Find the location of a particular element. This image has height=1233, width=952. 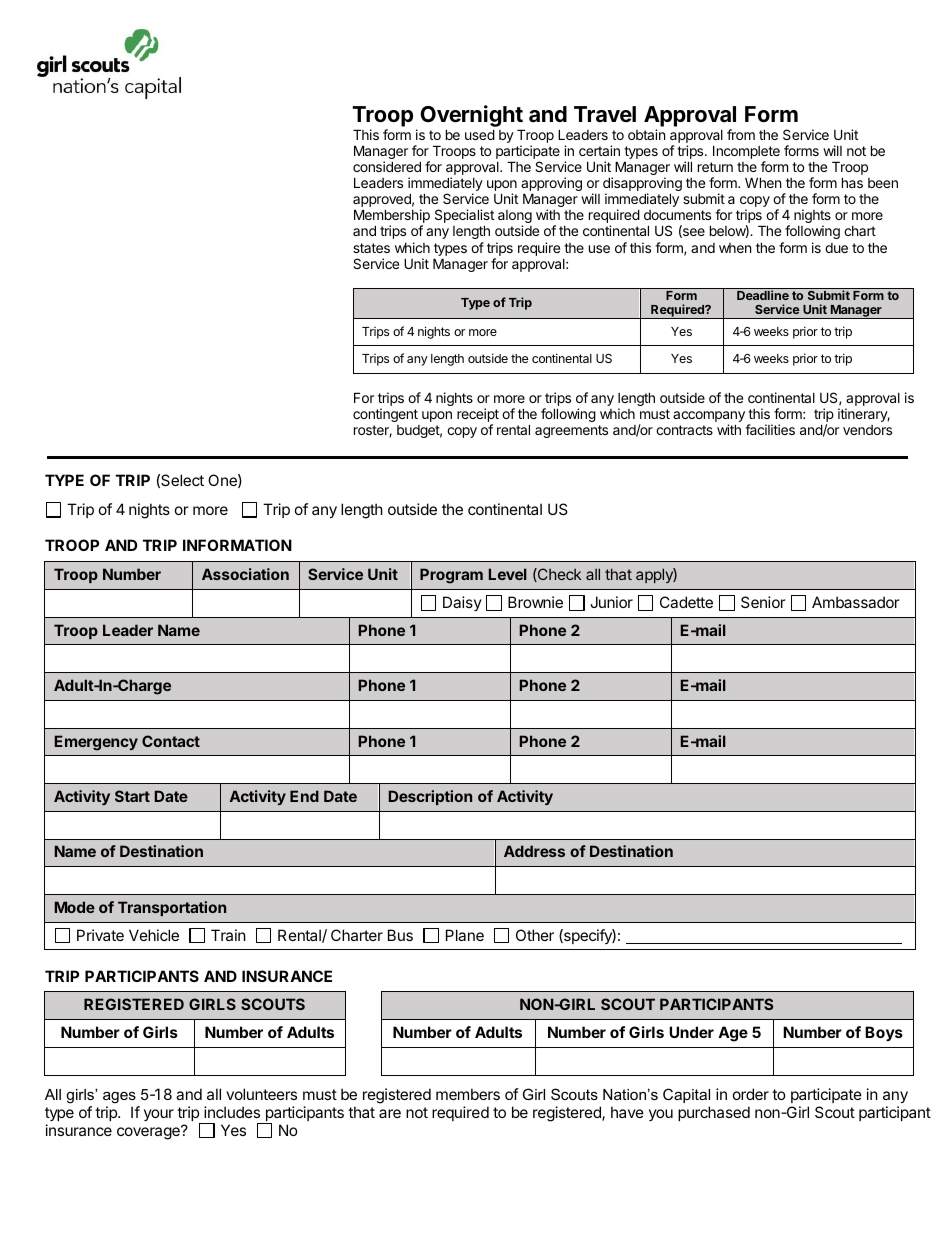

your is located at coordinates (159, 1115).
